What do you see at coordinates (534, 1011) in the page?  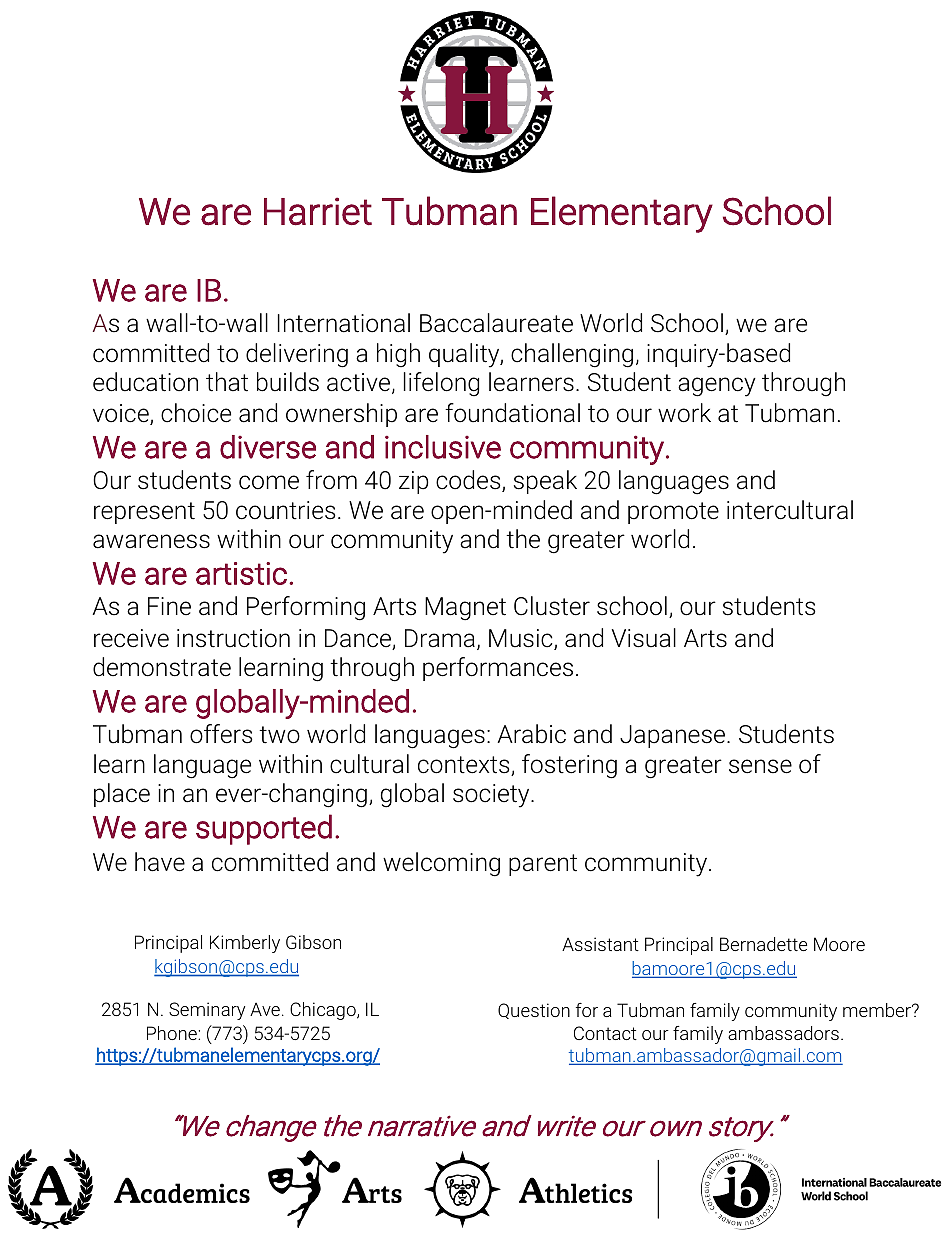 I see `Question` at bounding box center [534, 1011].
